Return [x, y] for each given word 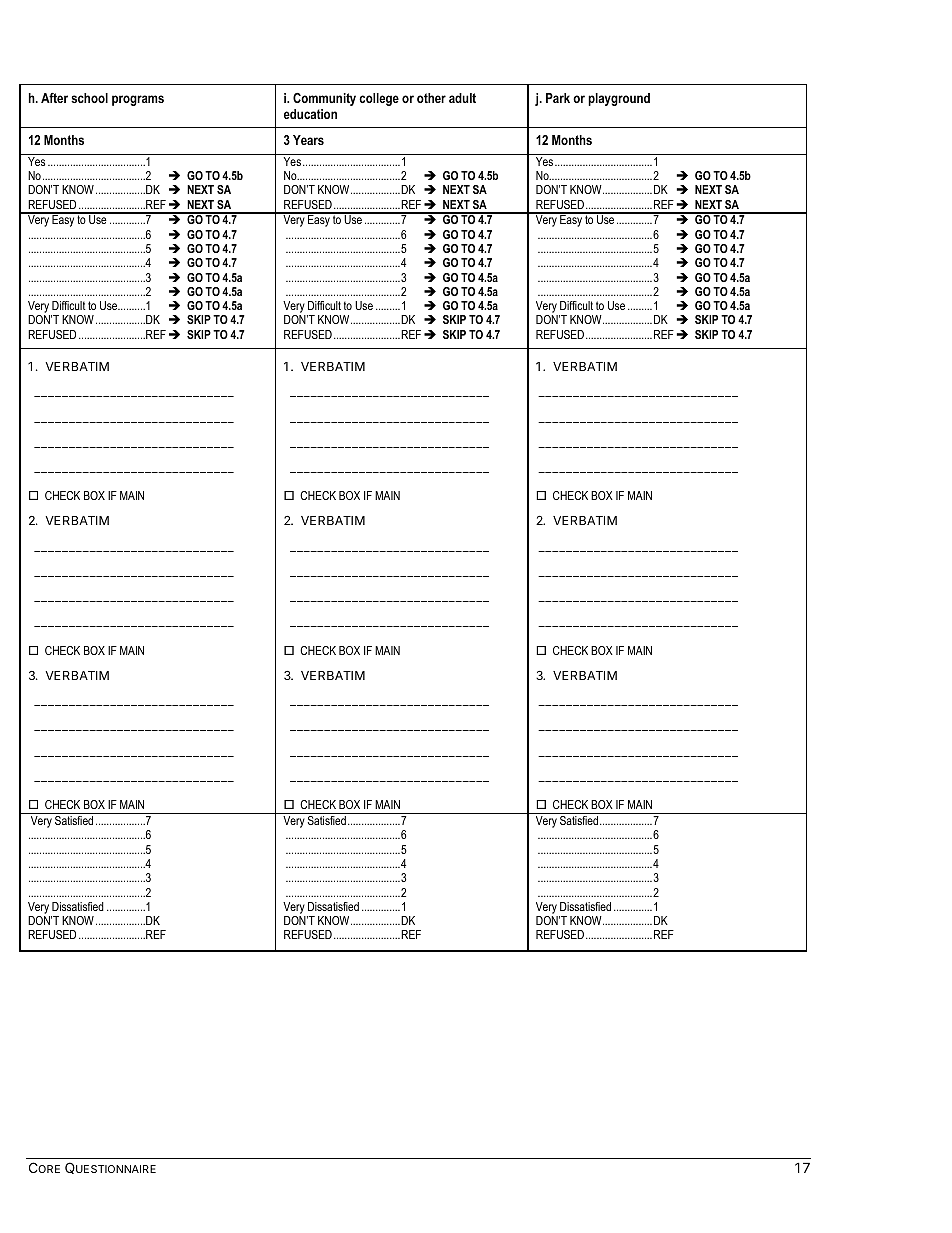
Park [558, 98]
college [379, 99]
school [89, 98]
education [310, 114]
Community [324, 99]
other [431, 98]
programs [138, 100]
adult [462, 98]
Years [308, 140]
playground [619, 99]
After [54, 98]
